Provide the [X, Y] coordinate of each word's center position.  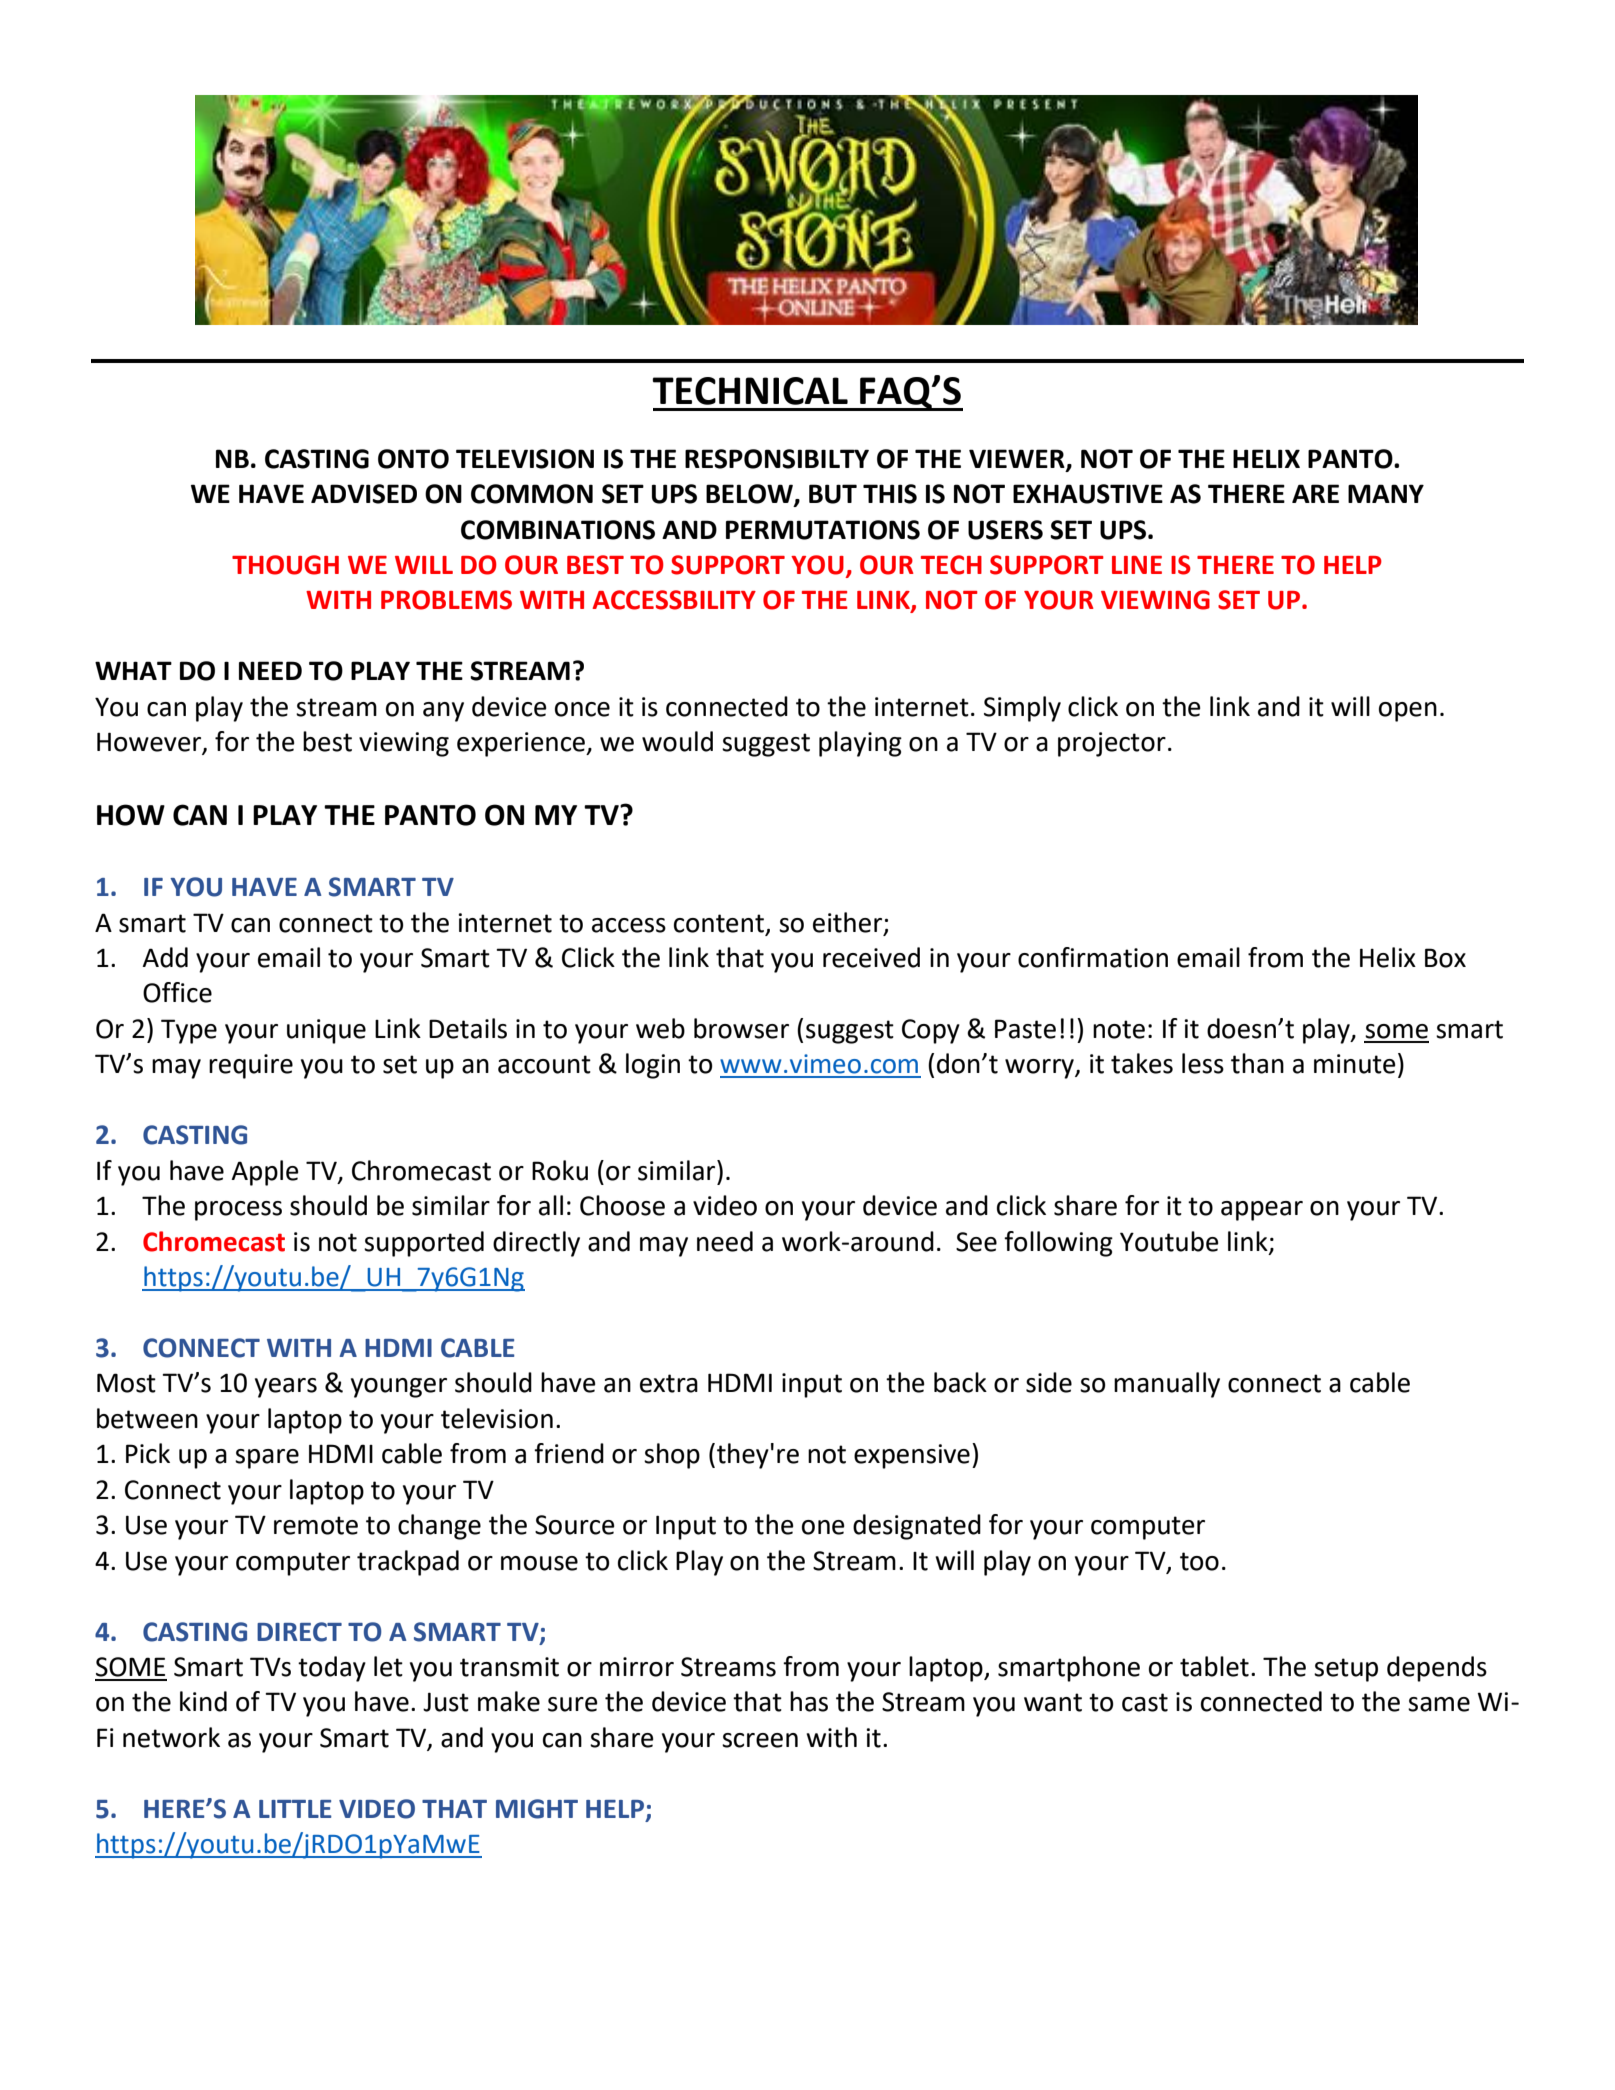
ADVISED [364, 494]
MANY [1386, 493]
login [653, 1066]
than [1257, 1063]
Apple [265, 1173]
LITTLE [295, 1809]
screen [760, 1740]
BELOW [750, 495]
